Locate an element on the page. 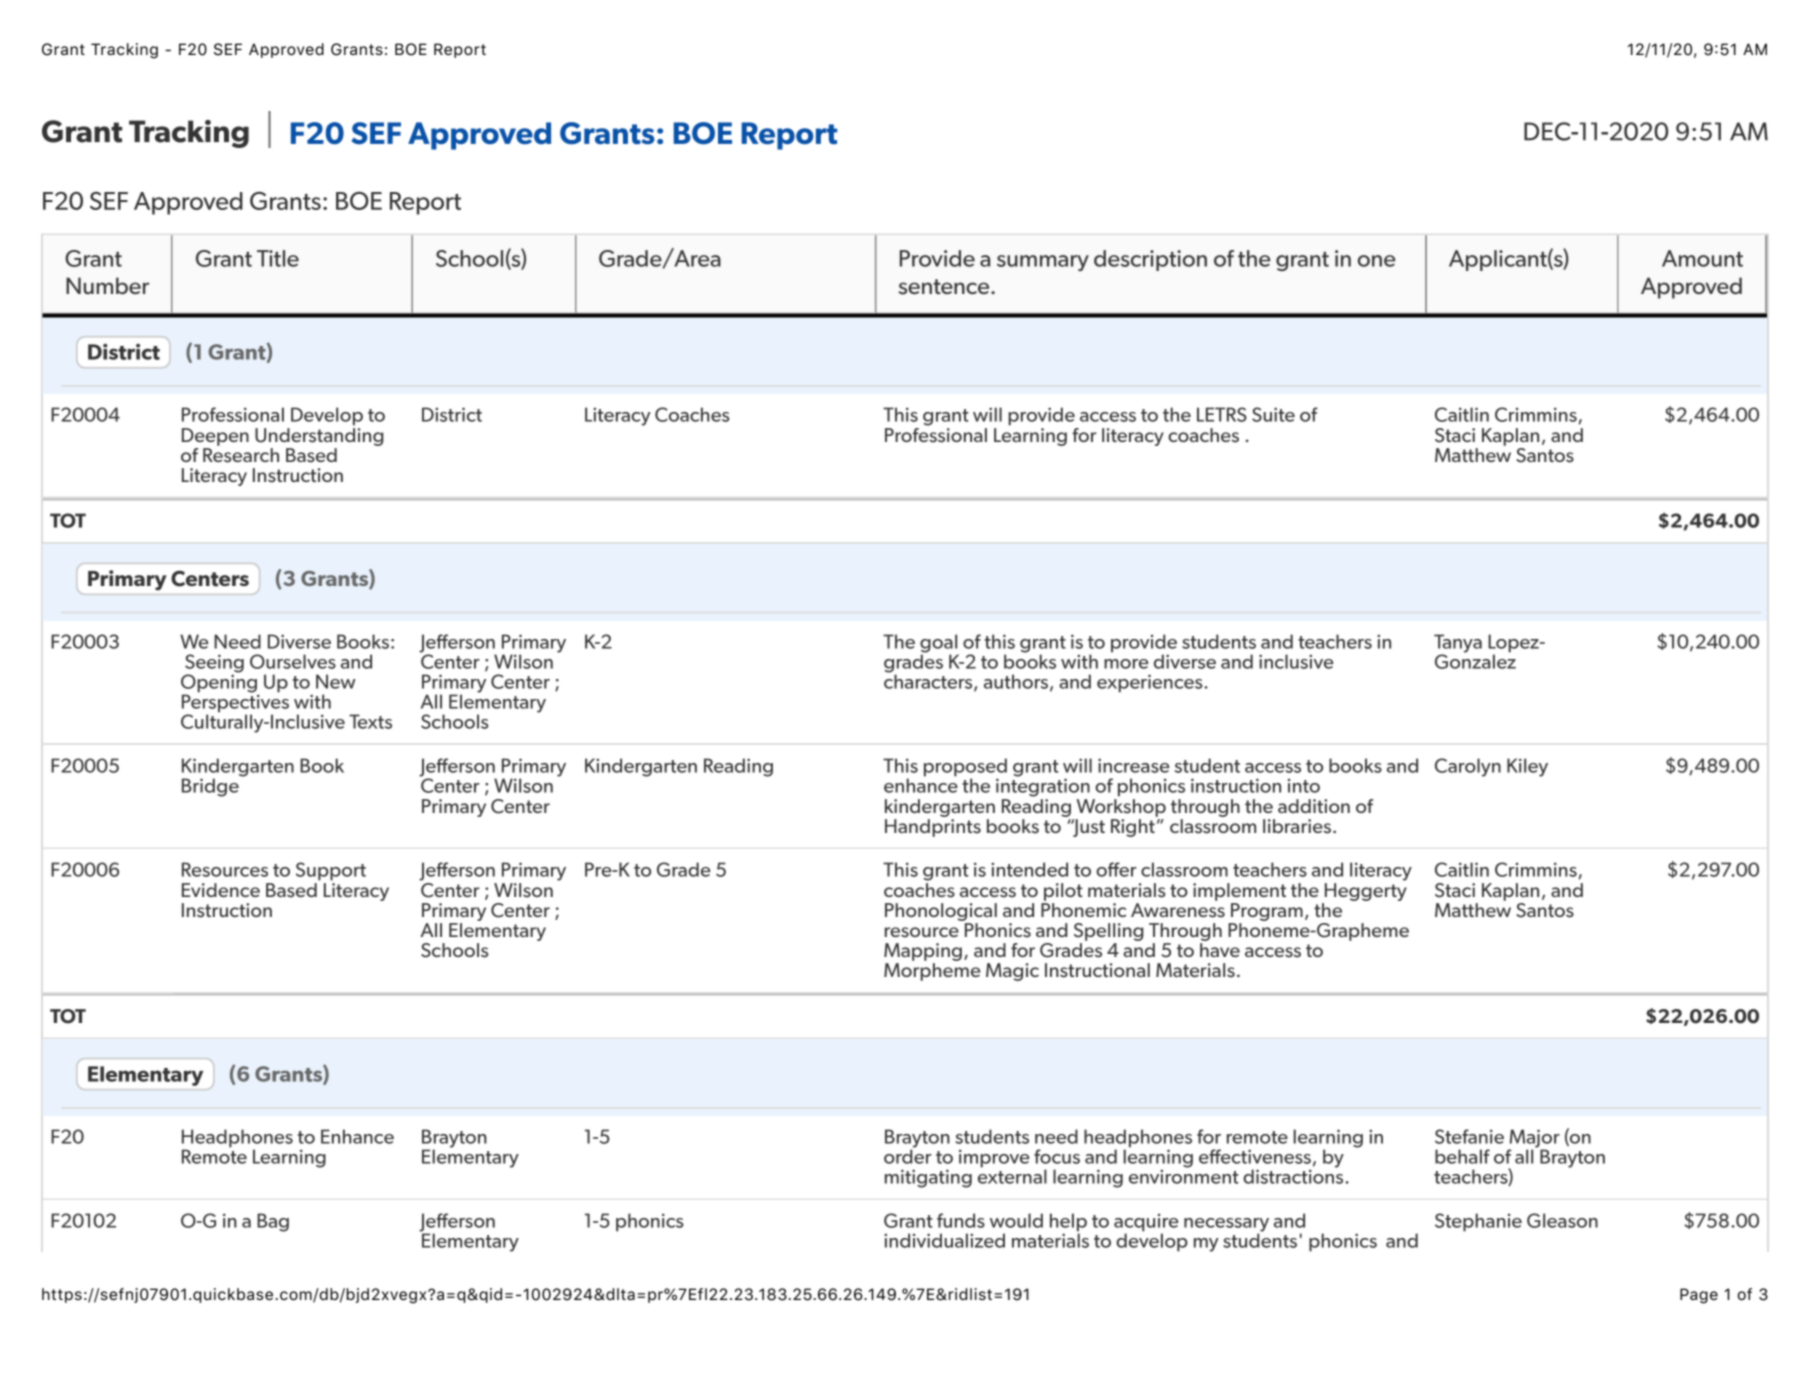  goal is located at coordinates (939, 644).
